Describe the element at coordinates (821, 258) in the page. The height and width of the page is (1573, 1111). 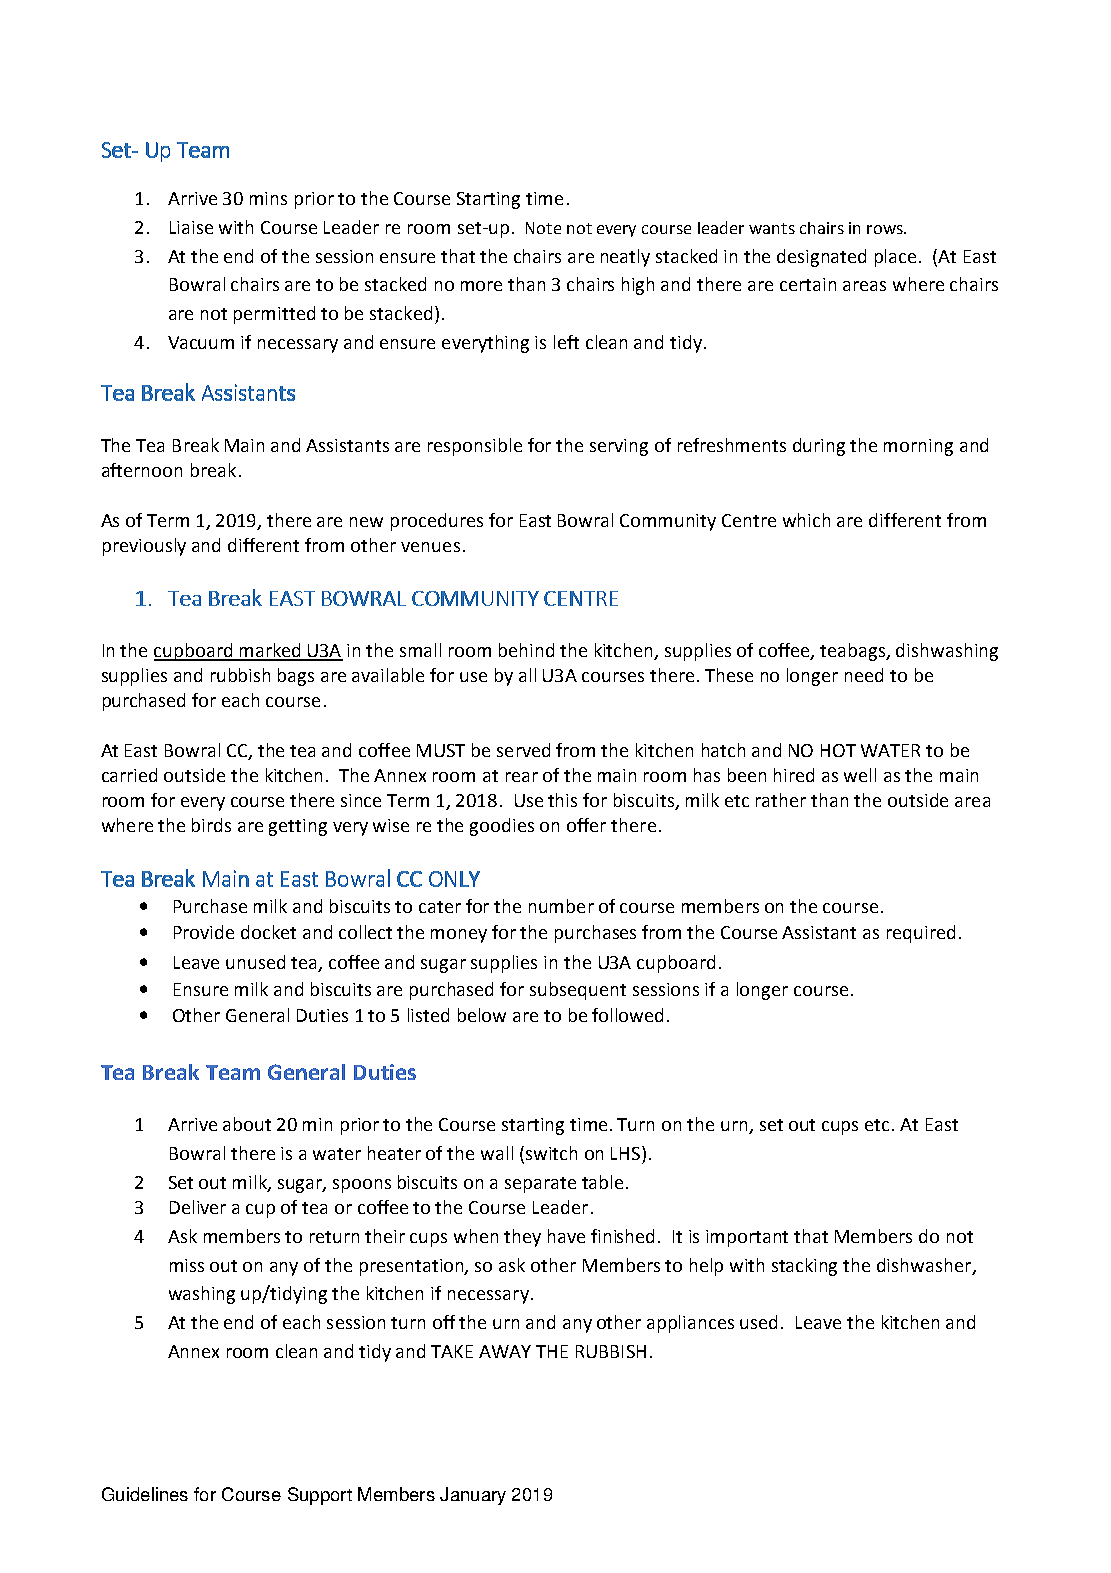
I see `designated` at that location.
